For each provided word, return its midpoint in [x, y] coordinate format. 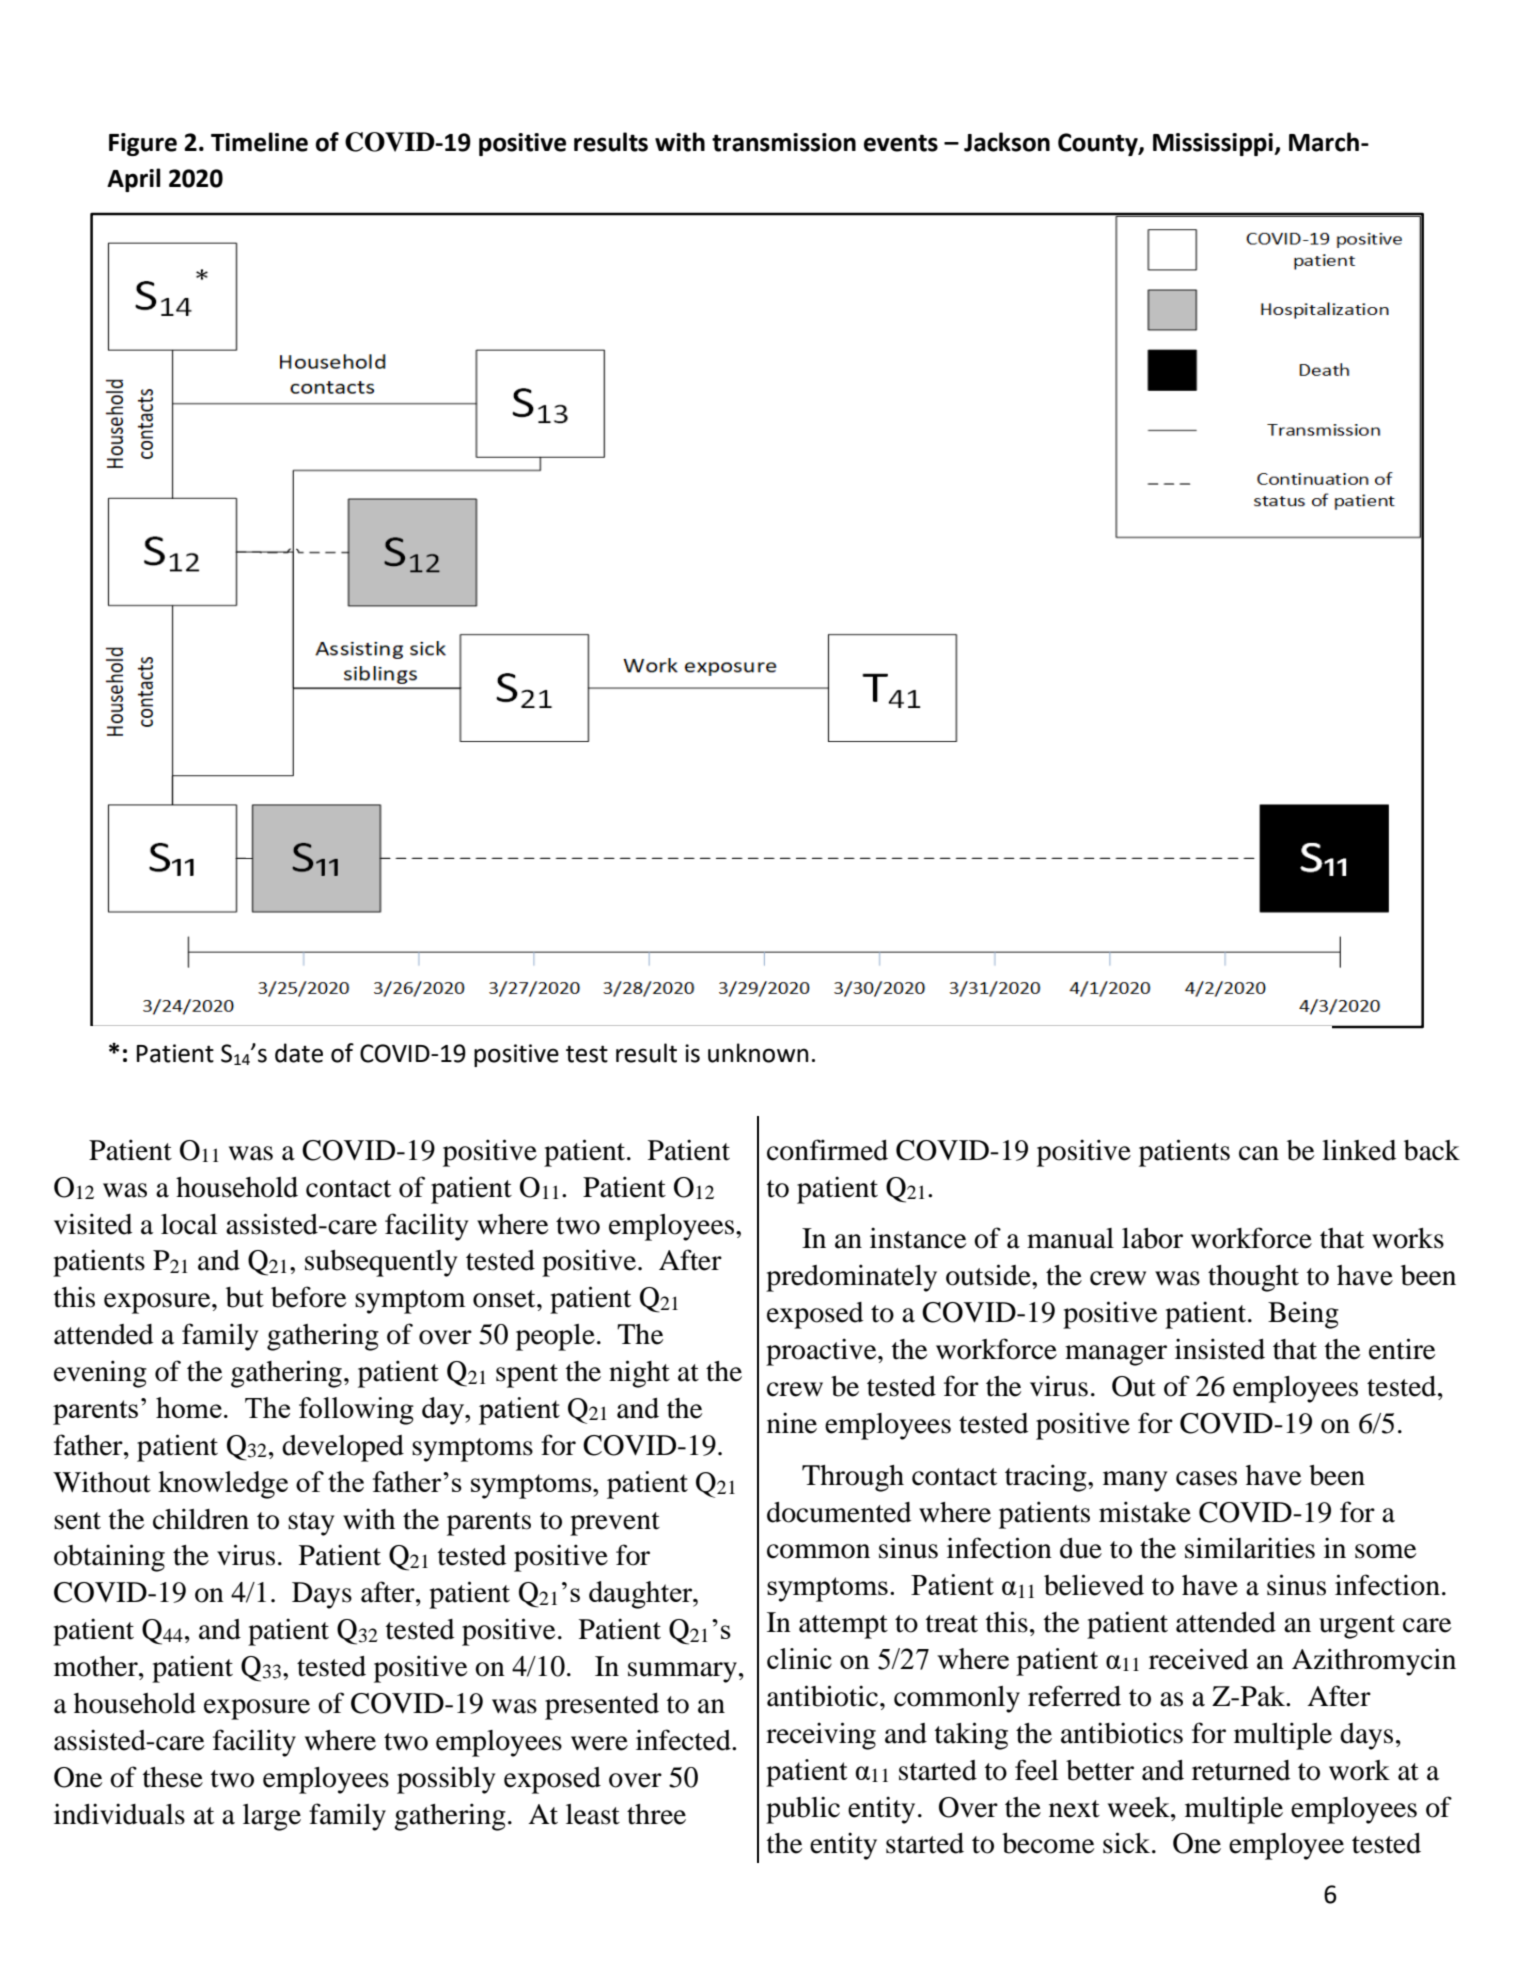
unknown [758, 1053]
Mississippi [1214, 144]
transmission [784, 142]
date [299, 1053]
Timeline [259, 142]
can [1259, 1153]
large [272, 1817]
